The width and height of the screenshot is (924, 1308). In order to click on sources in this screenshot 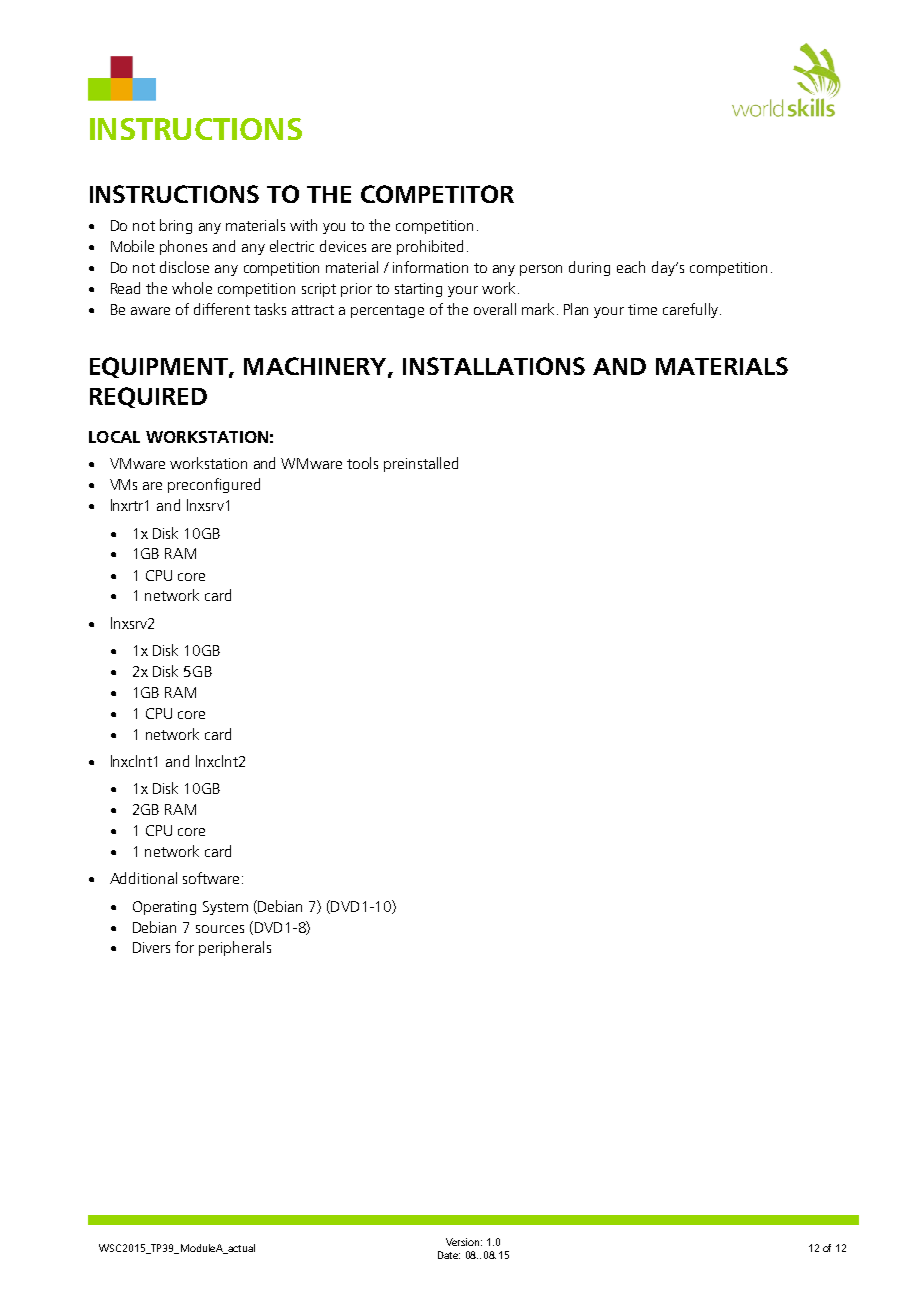, I will do `click(220, 929)`.
